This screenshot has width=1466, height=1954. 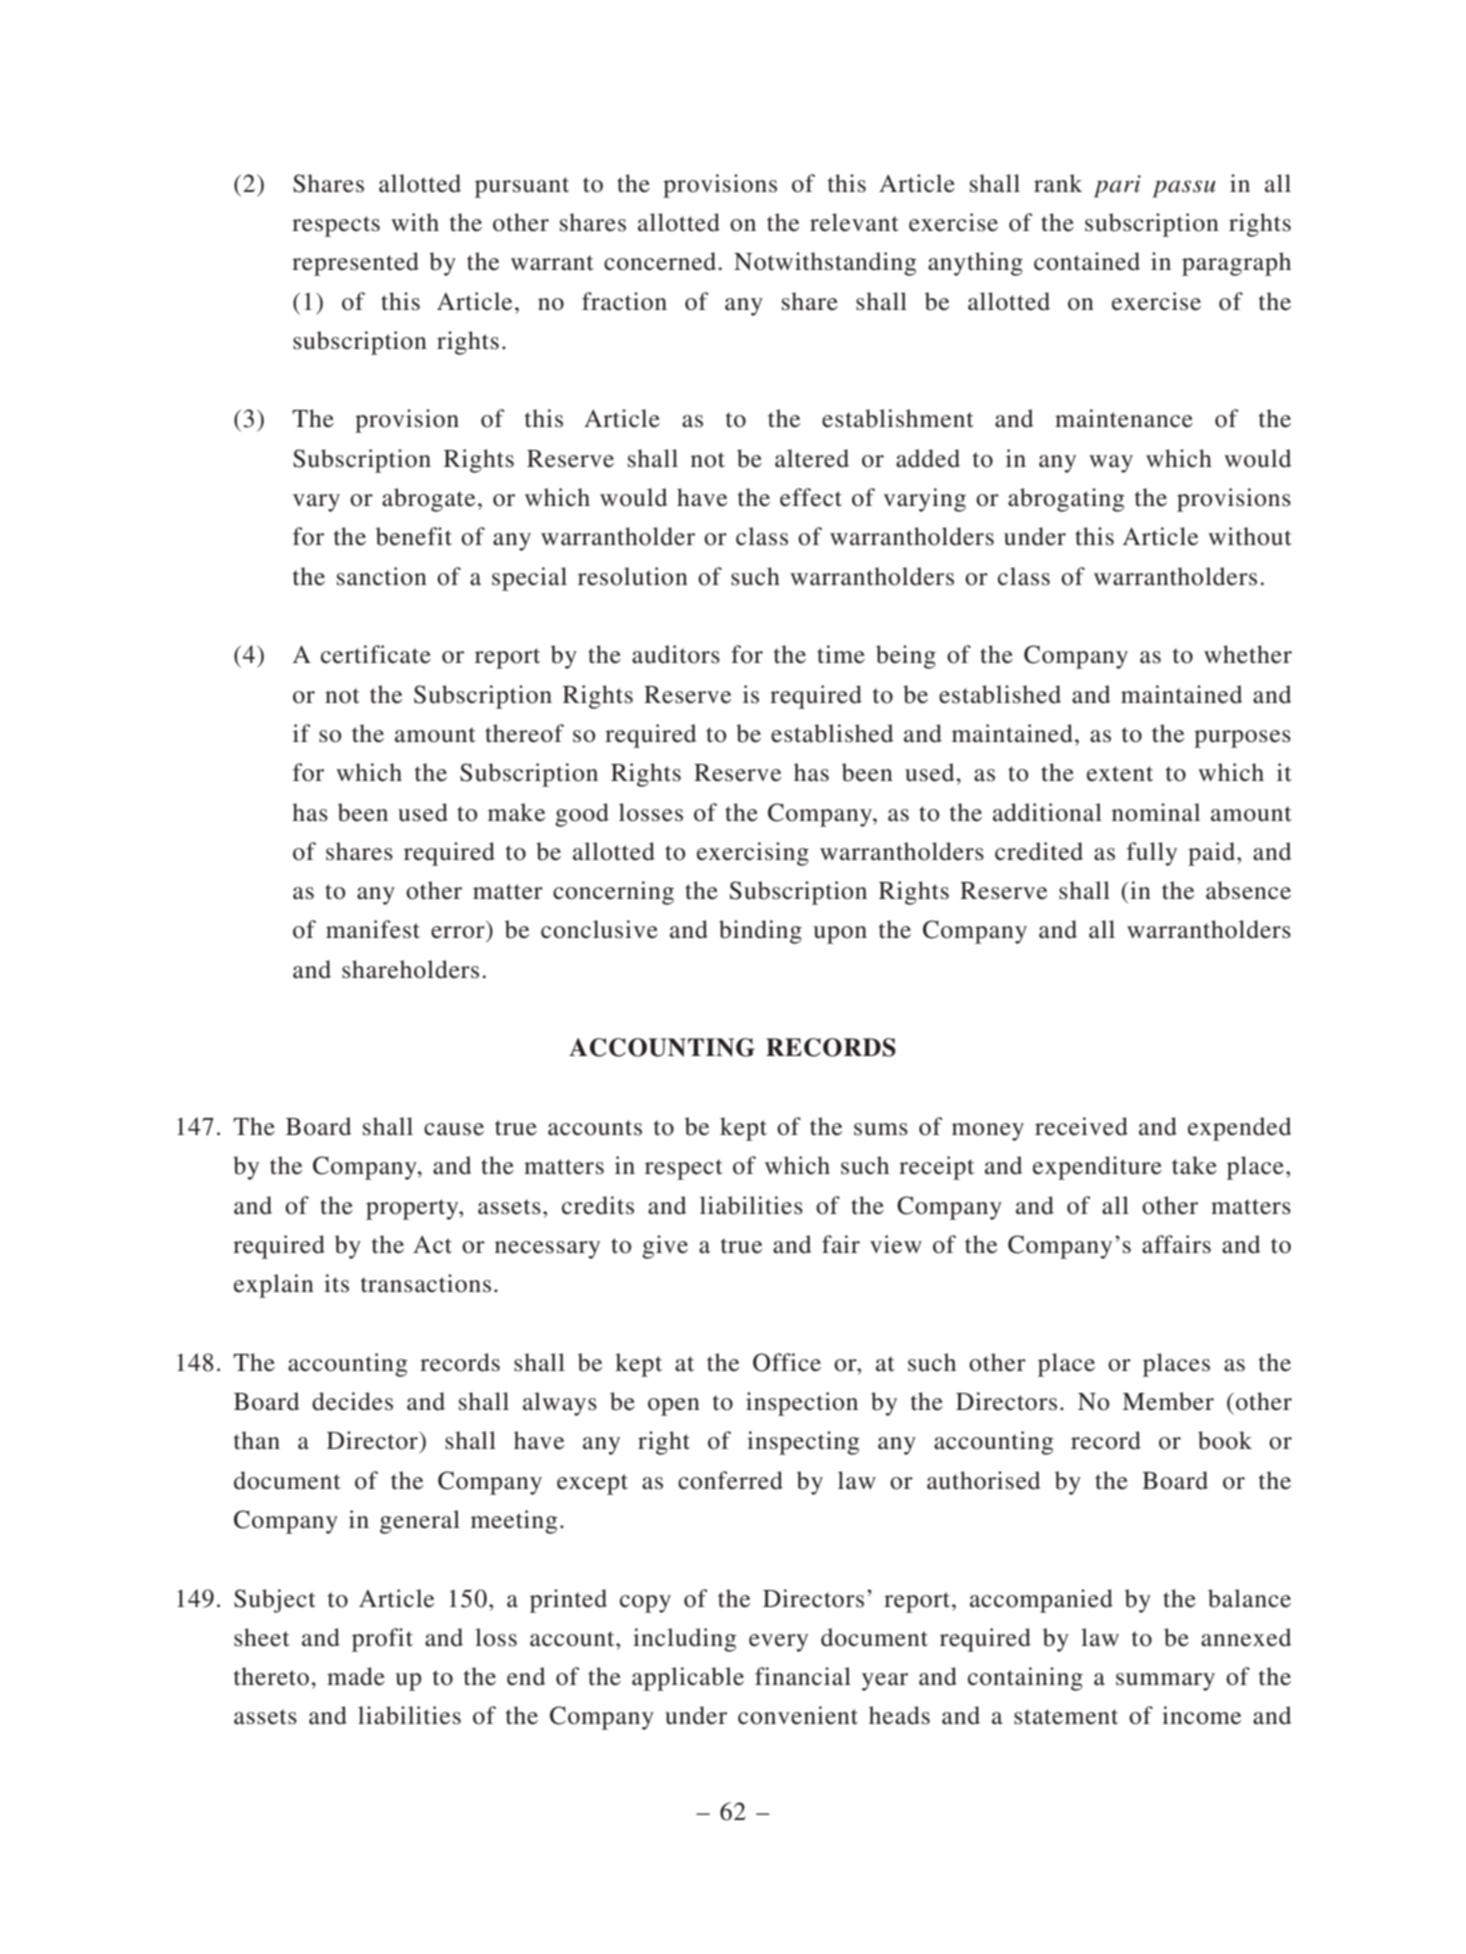 What do you see at coordinates (1152, 854) in the screenshot?
I see `fully` at bounding box center [1152, 854].
